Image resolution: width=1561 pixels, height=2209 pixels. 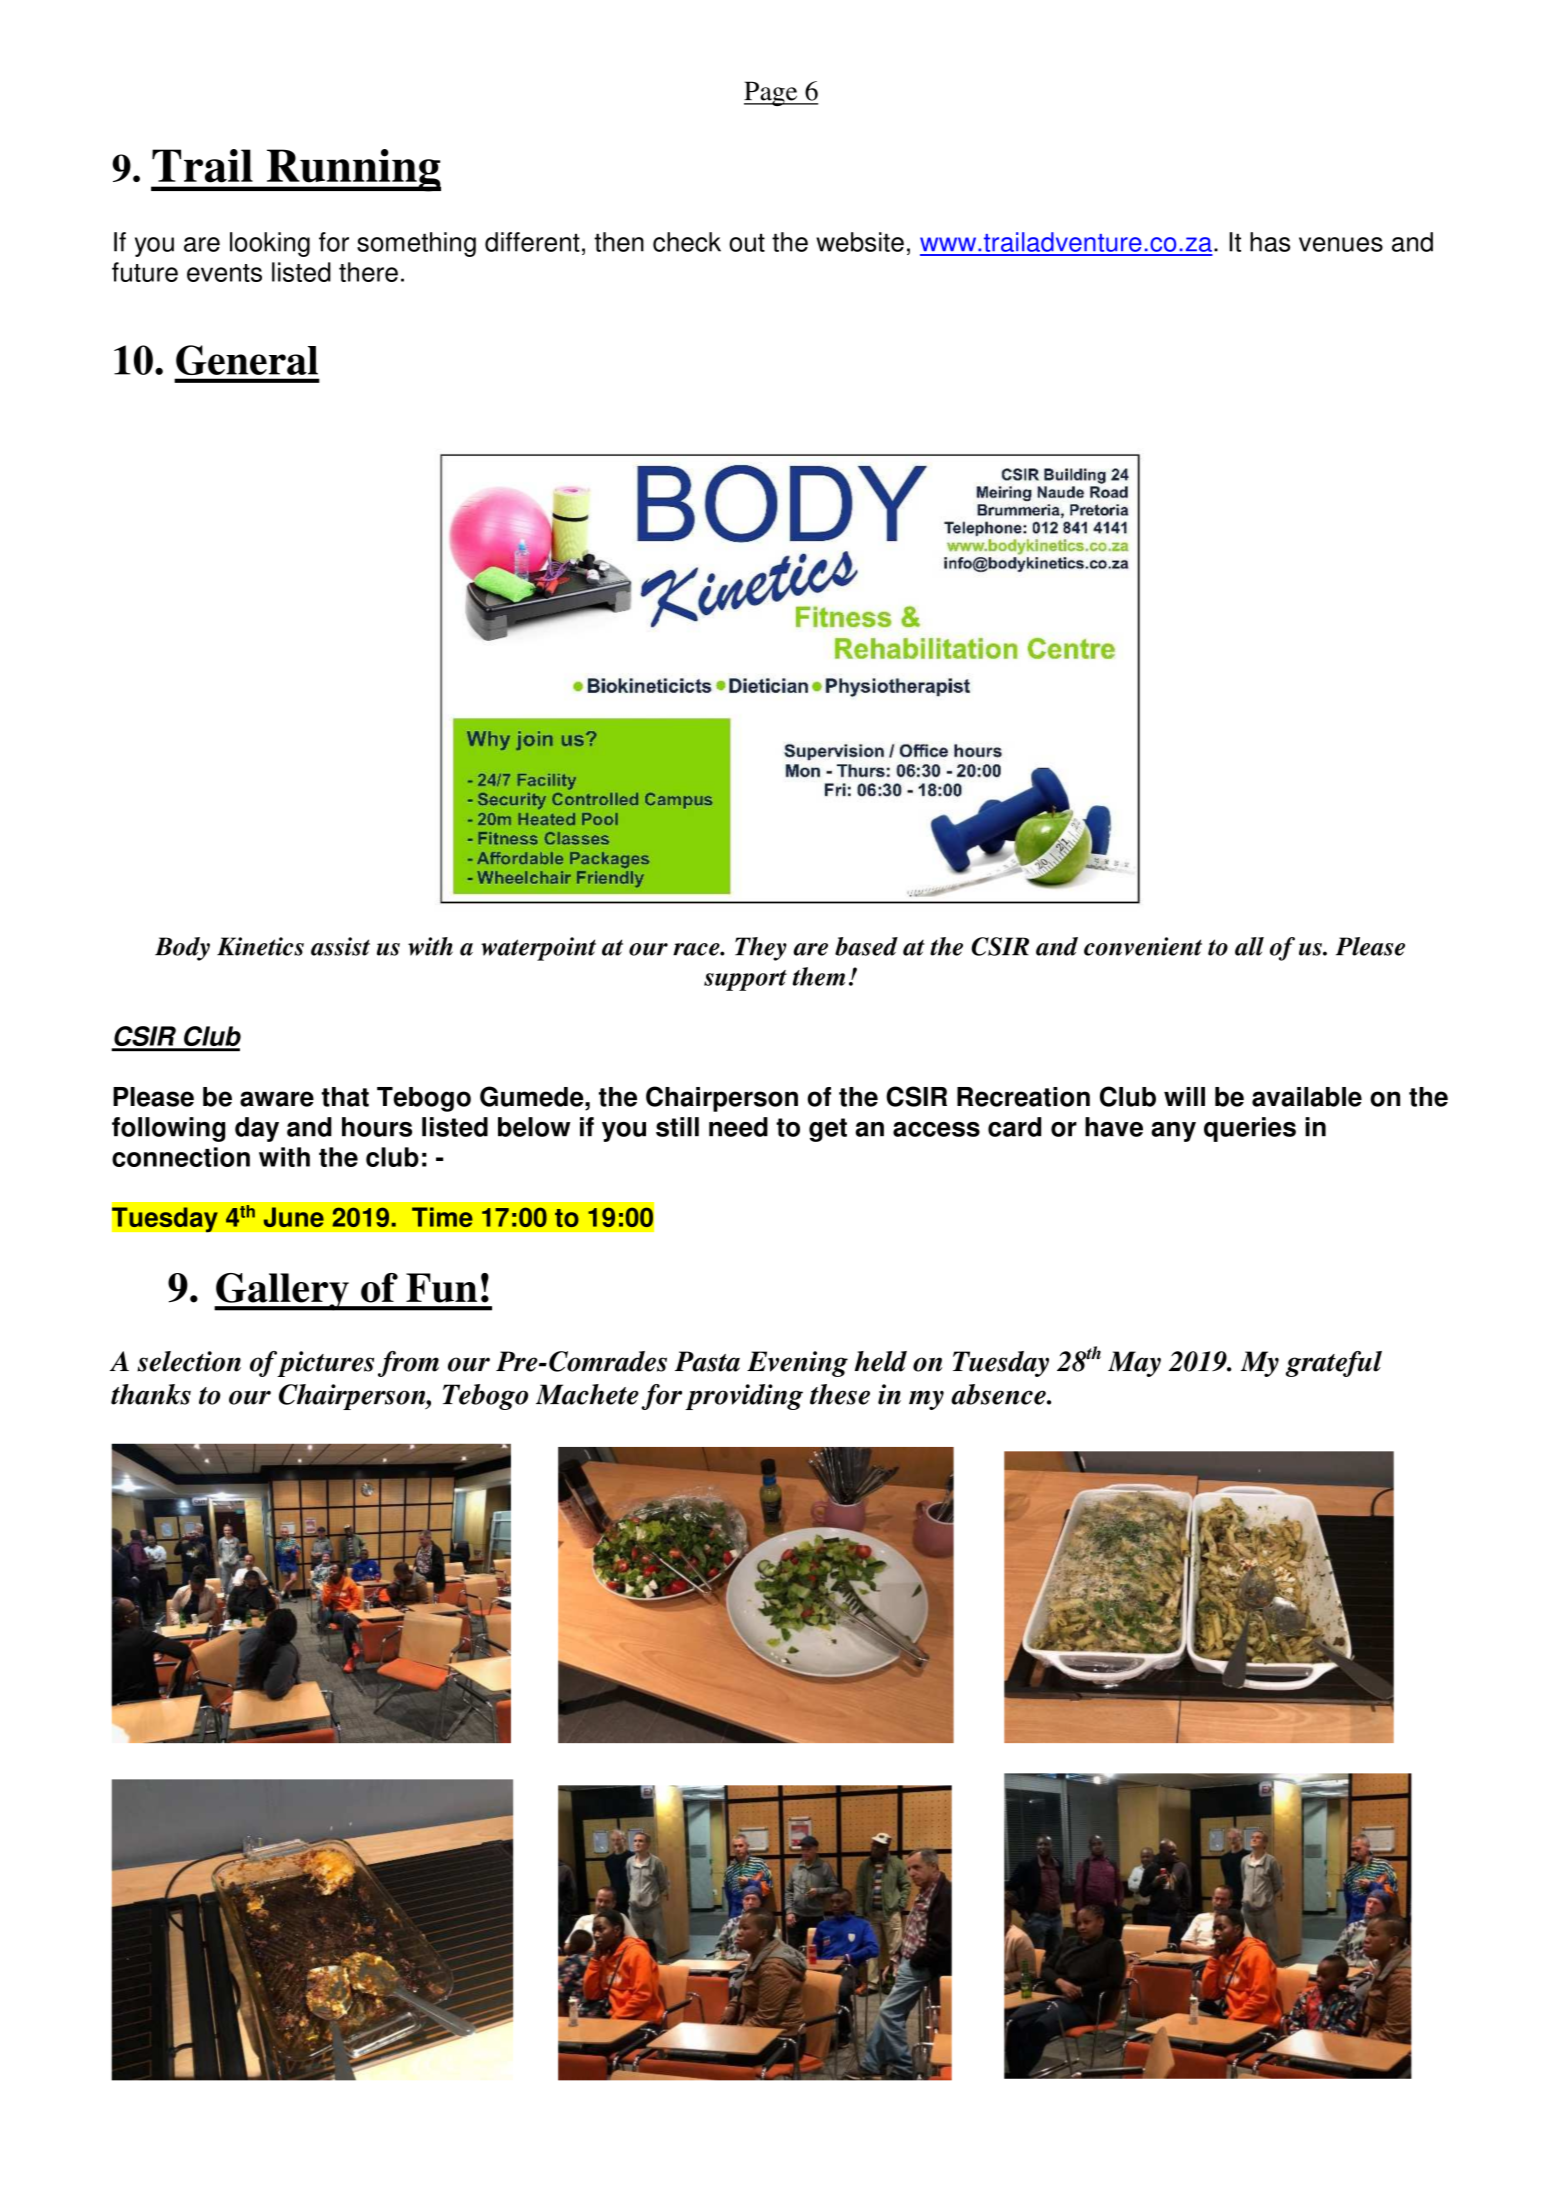 I want to click on Kinetics, so click(x=260, y=946).
